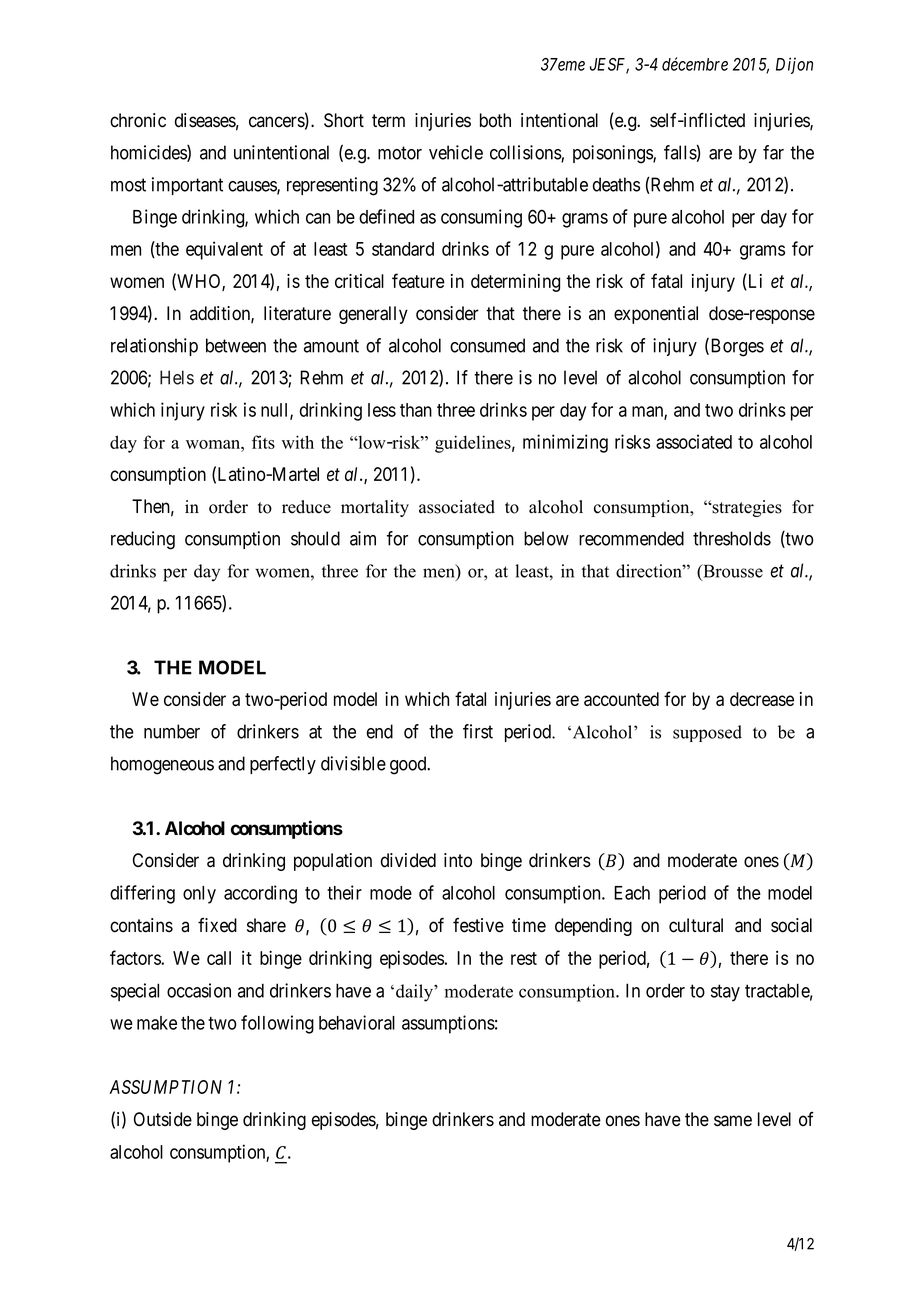 The image size is (924, 1308). What do you see at coordinates (458, 860) in the image?
I see `into` at bounding box center [458, 860].
